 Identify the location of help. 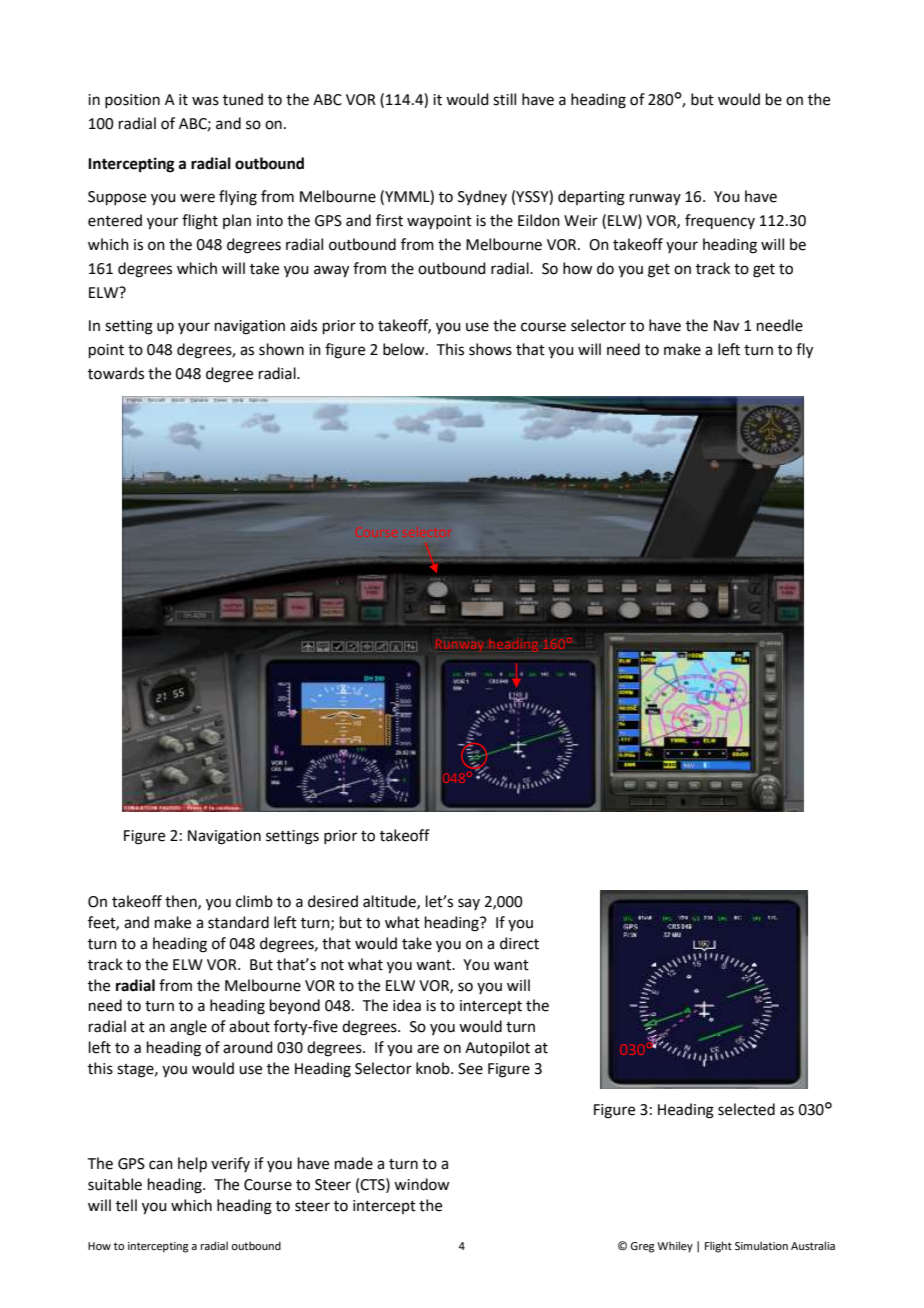
(192, 1164).
